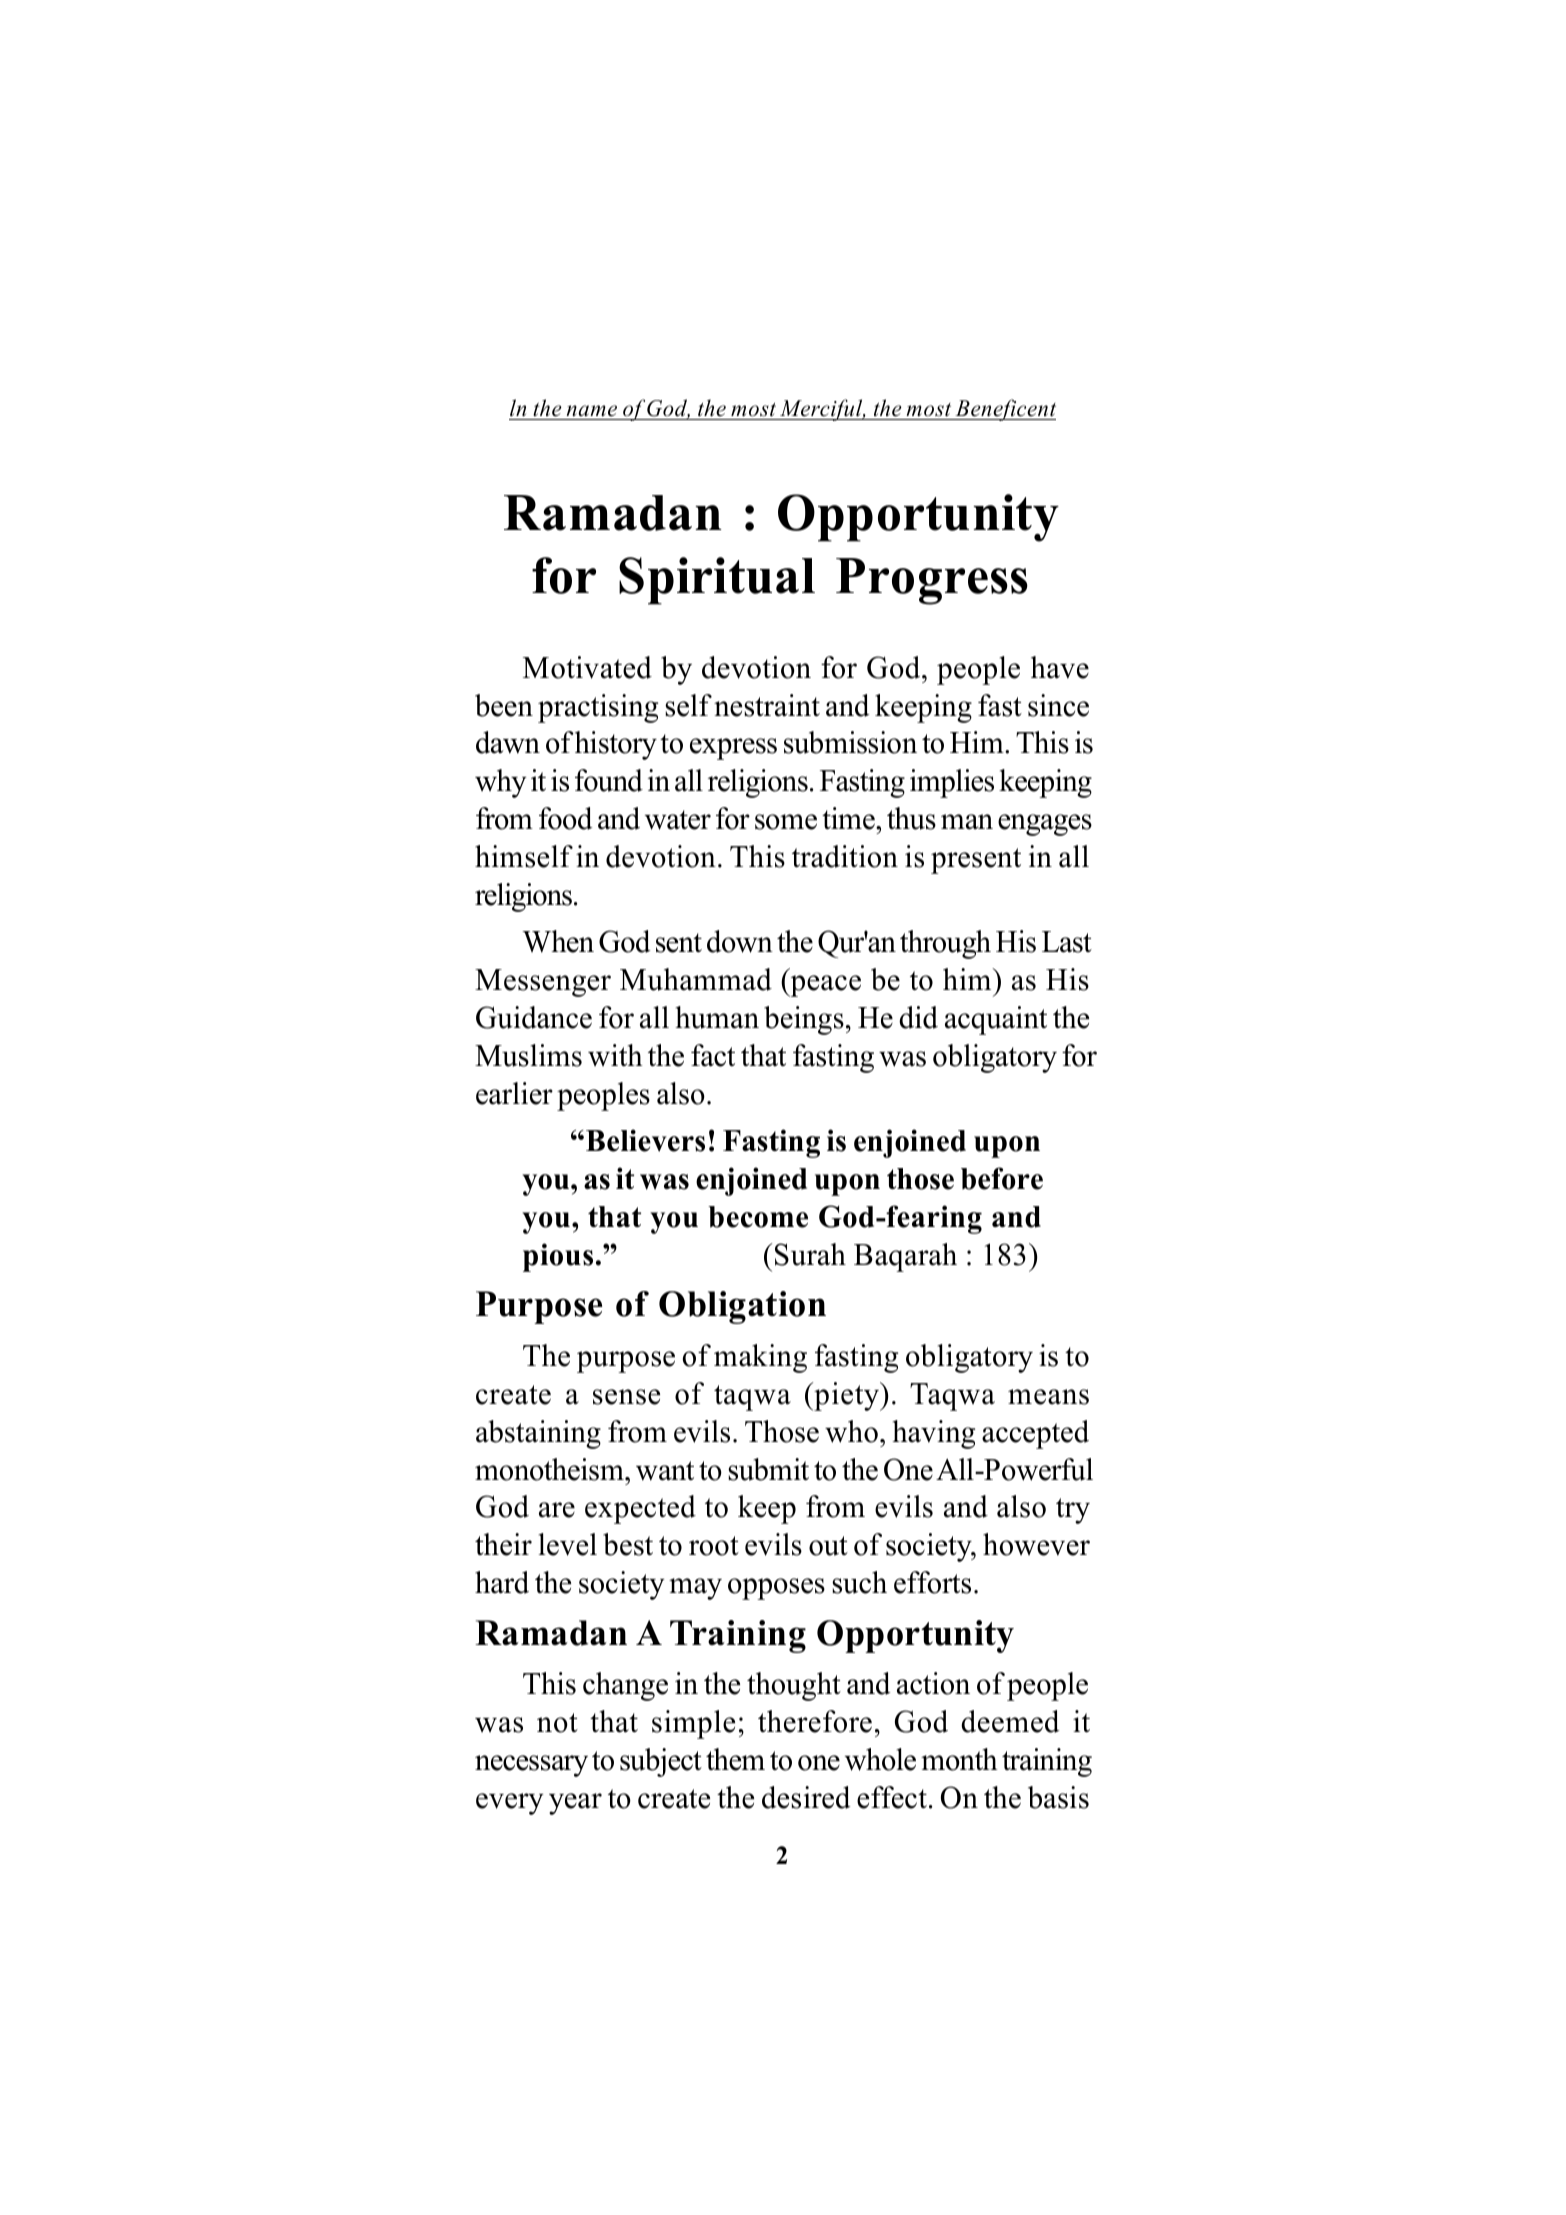  Describe the element at coordinates (575, 1804) in the page. I see `year` at that location.
